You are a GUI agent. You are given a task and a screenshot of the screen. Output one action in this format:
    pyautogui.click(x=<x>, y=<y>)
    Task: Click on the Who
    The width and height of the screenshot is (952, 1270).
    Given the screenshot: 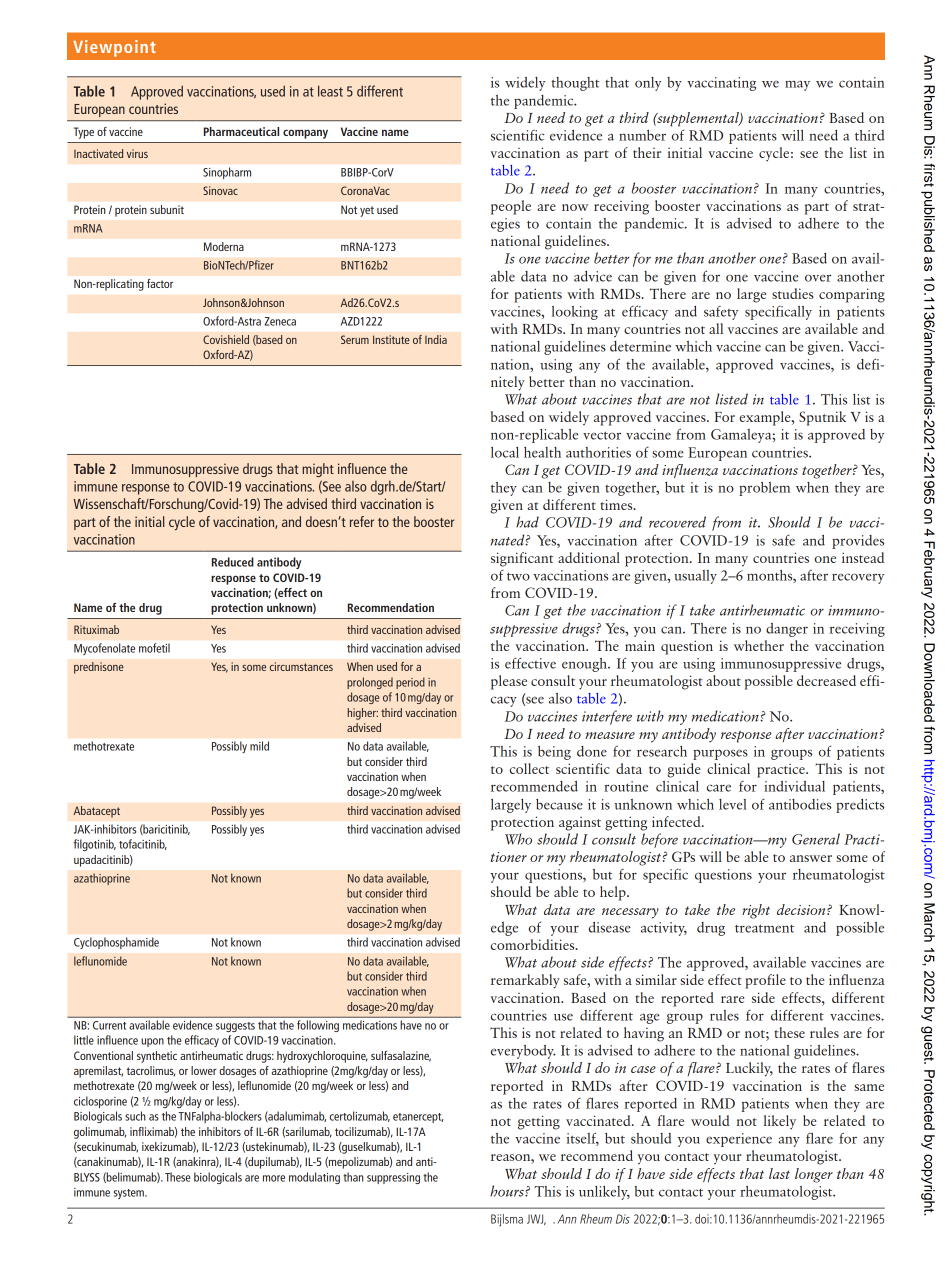 What is the action you would take?
    pyautogui.click(x=518, y=839)
